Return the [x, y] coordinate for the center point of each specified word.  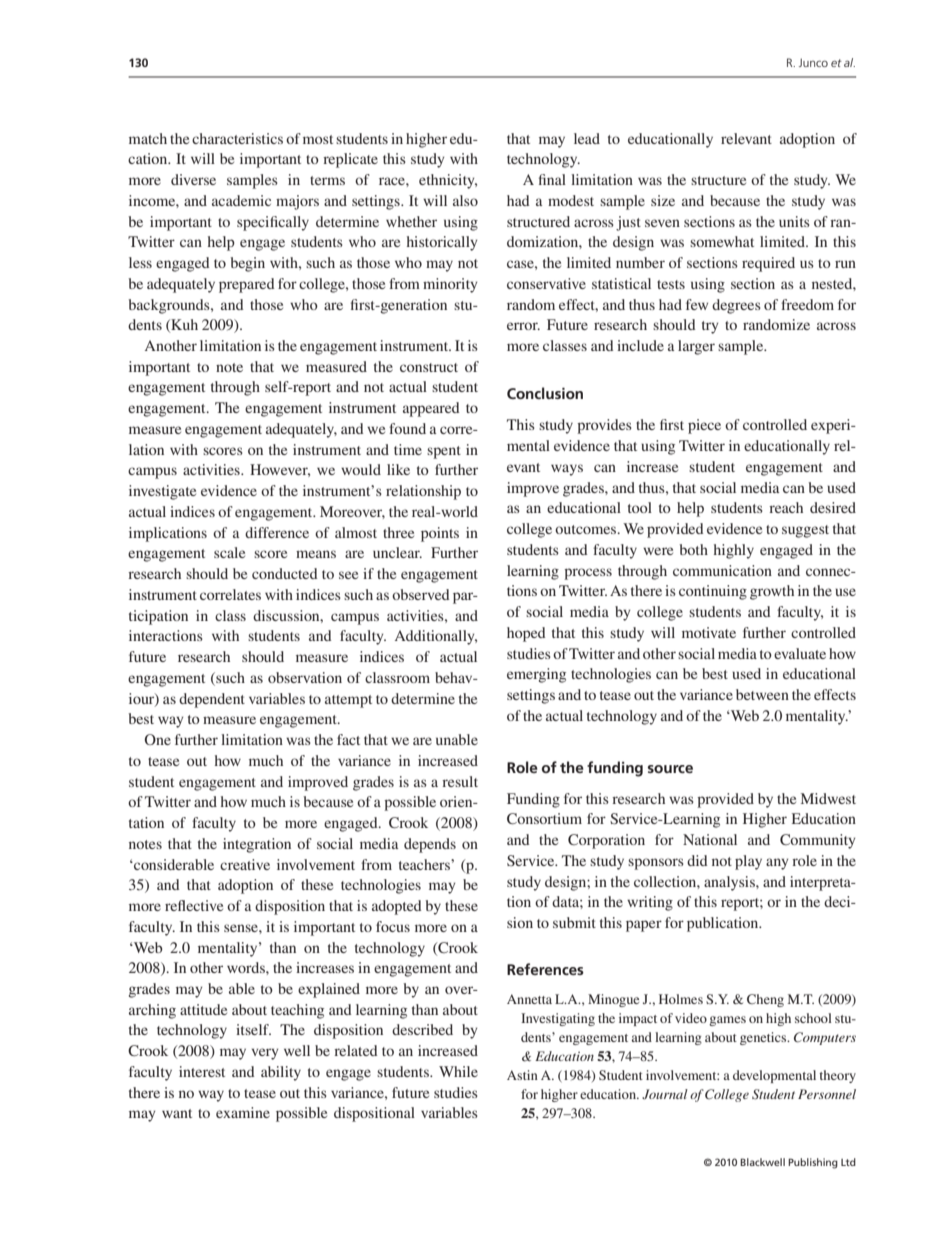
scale [229, 552]
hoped [526, 634]
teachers [425, 864]
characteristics [237, 138]
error [523, 326]
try [710, 327]
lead [587, 138]
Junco [813, 62]
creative [245, 864]
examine [243, 1112]
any [777, 864]
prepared [247, 285]
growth [772, 592]
